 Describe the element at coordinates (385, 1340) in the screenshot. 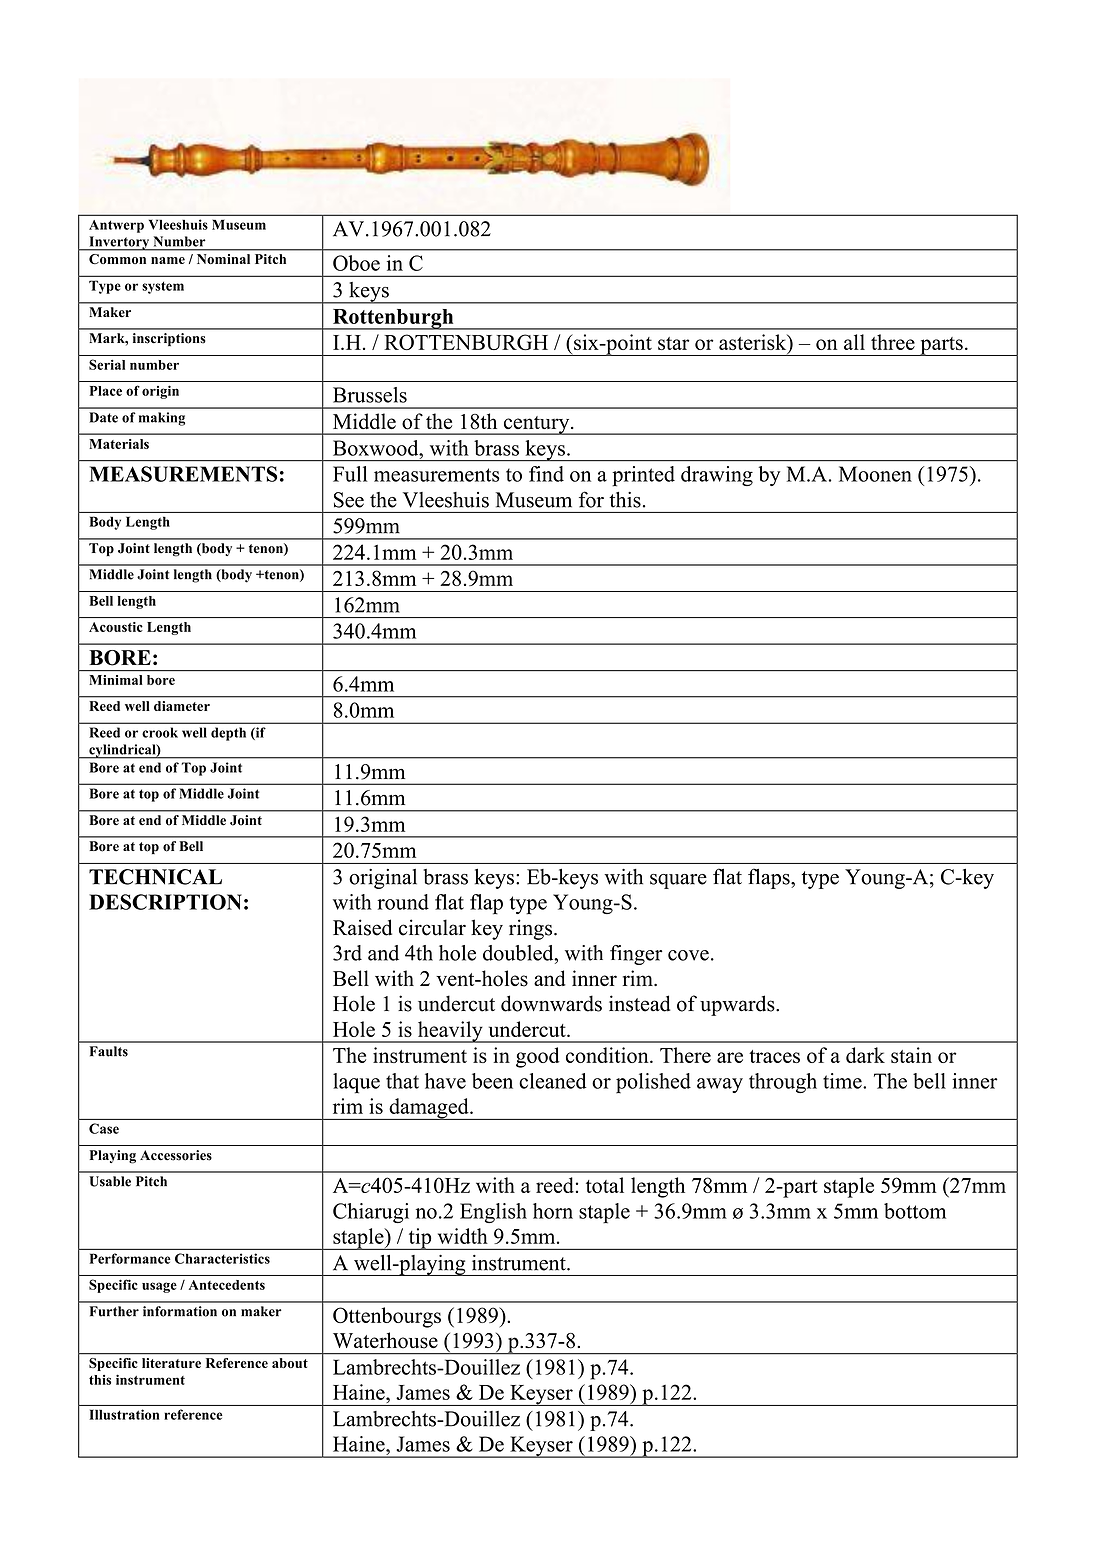

I see `Waterhouse` at that location.
